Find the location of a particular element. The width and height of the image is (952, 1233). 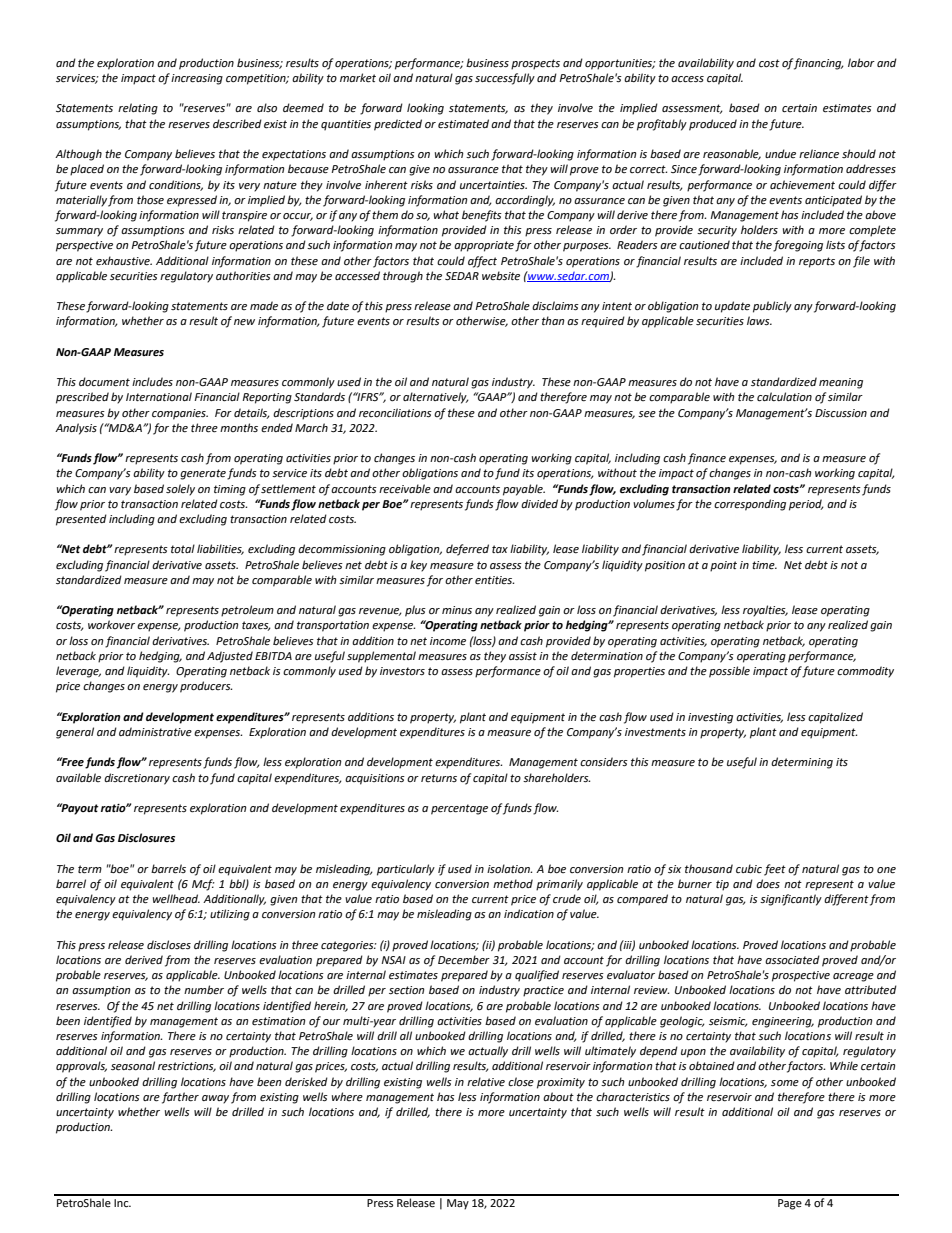

relative is located at coordinates (486, 1082).
